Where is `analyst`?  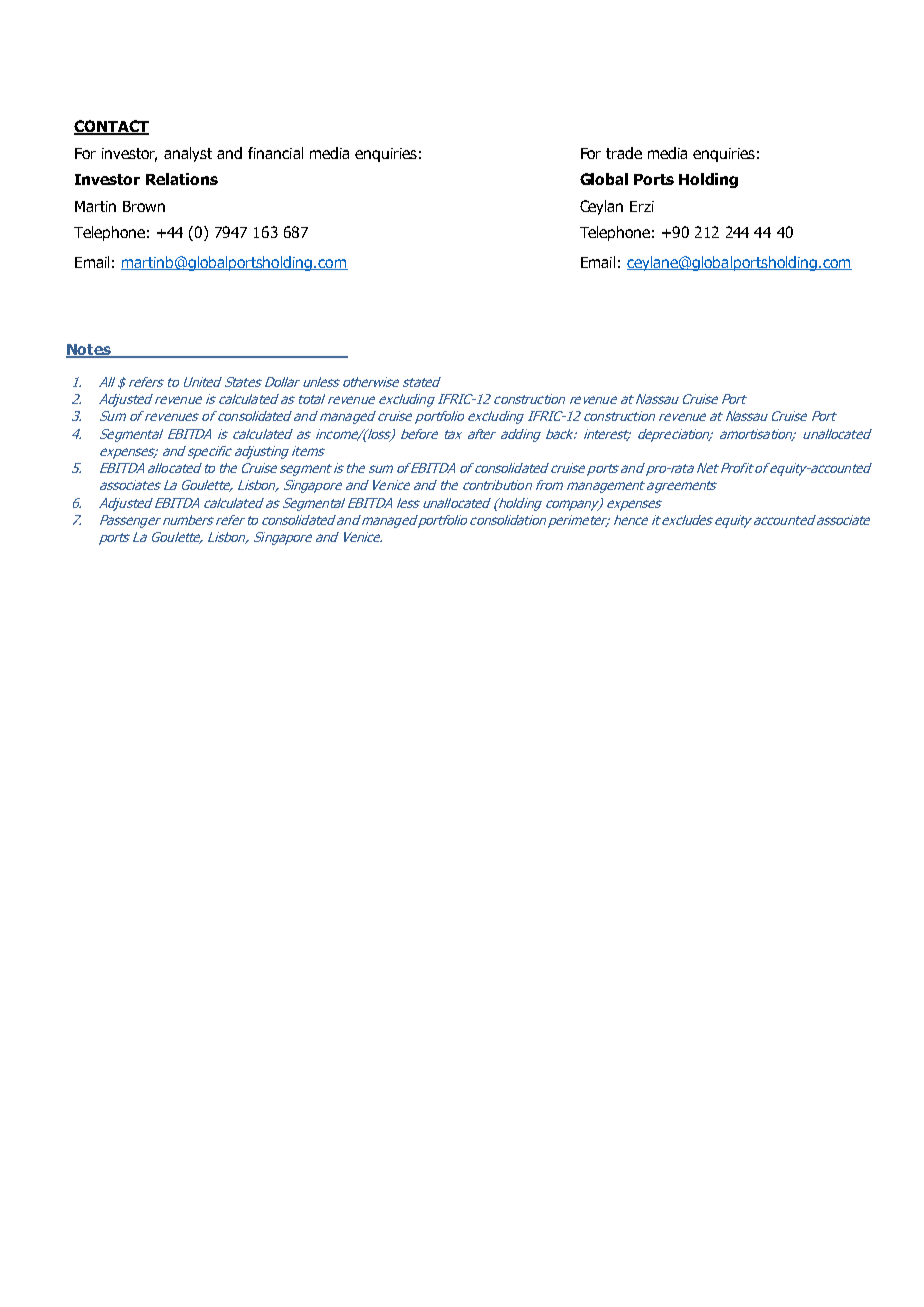
analyst is located at coordinates (188, 154).
